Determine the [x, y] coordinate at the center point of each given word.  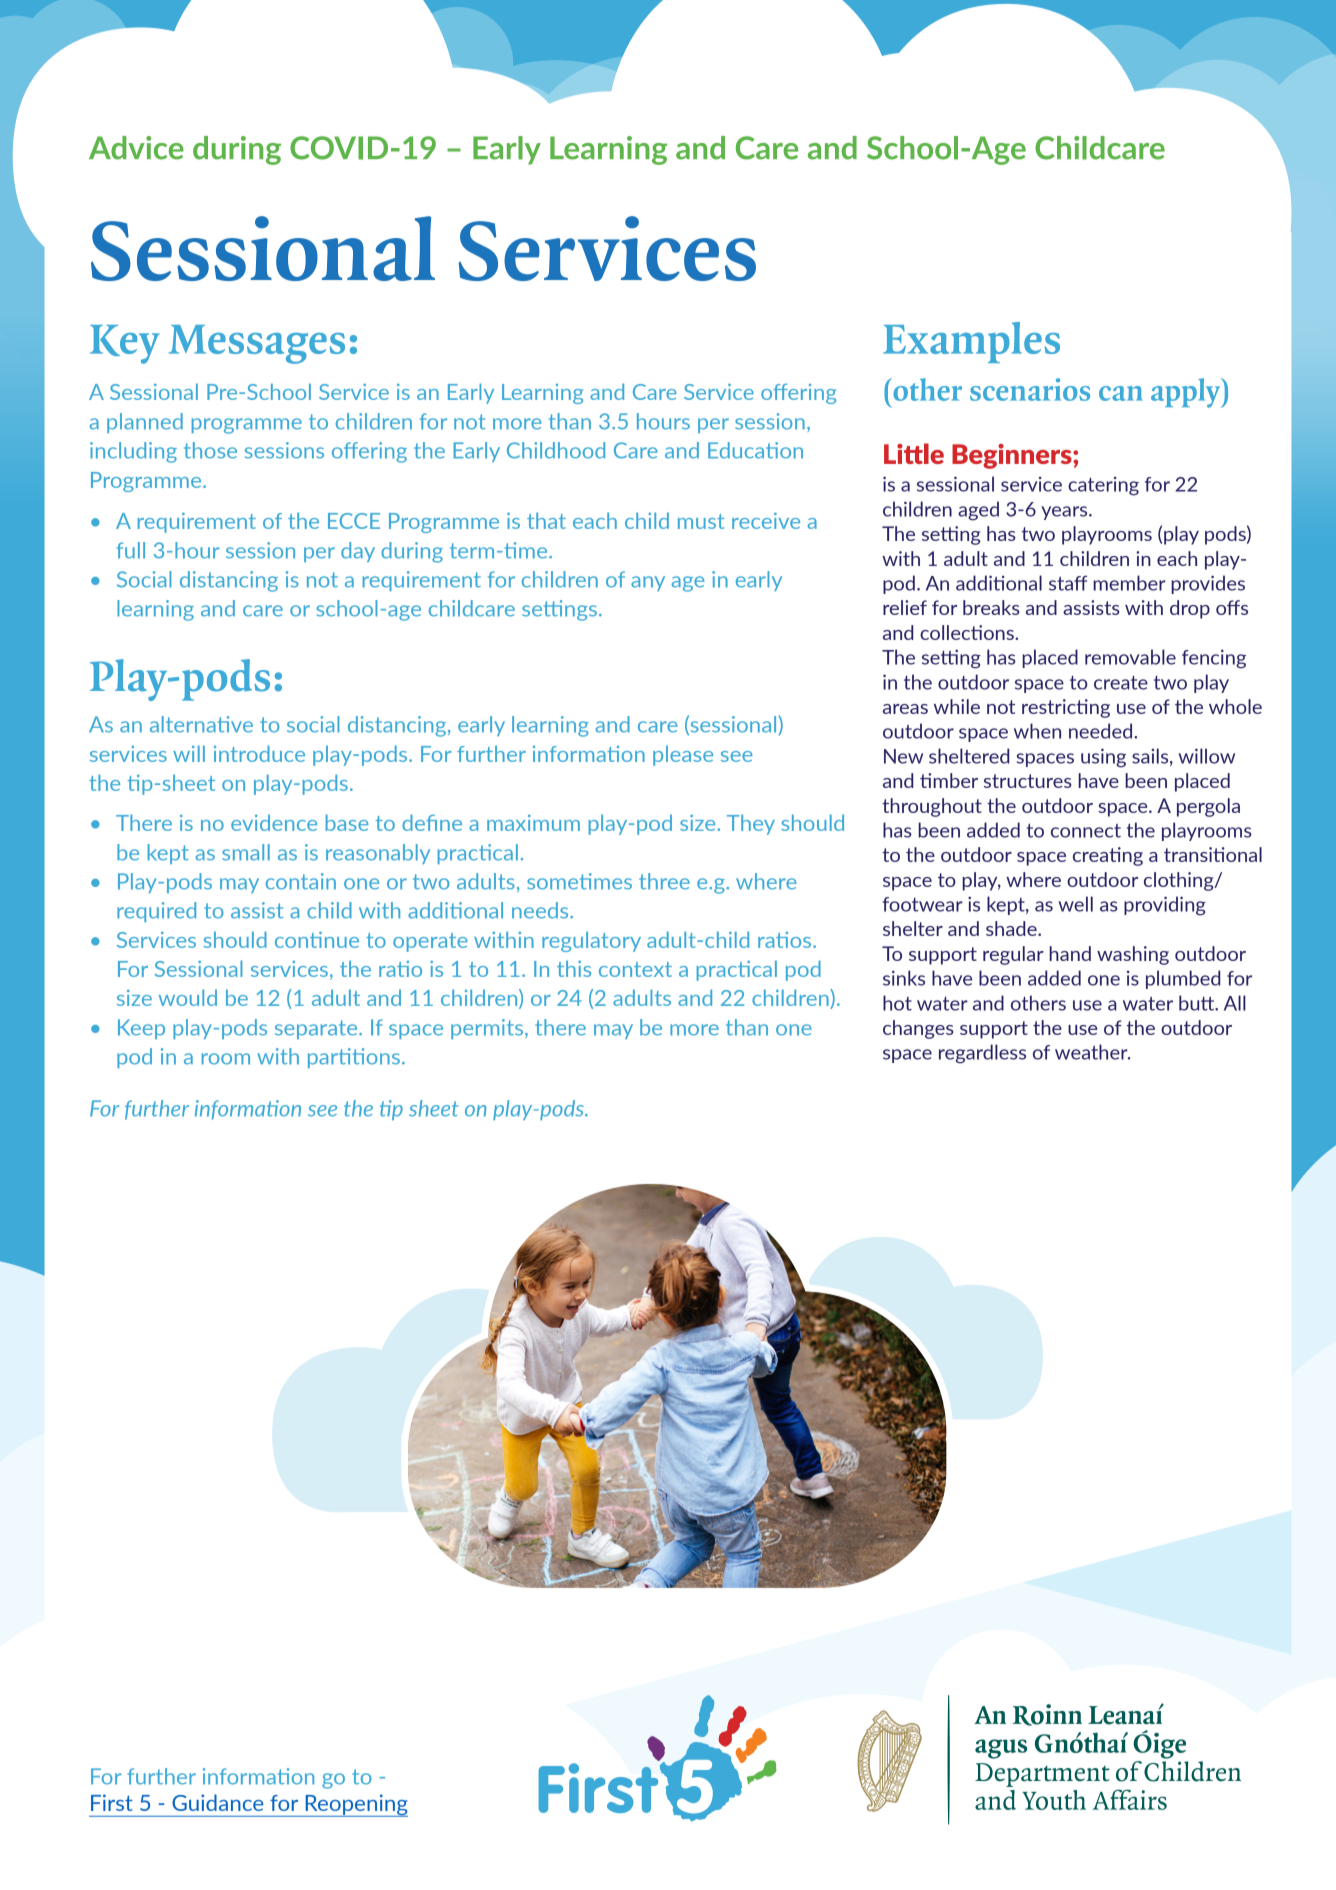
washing [1133, 955]
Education [755, 450]
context [635, 969]
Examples [971, 342]
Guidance [218, 1802]
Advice [136, 148]
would [188, 997]
